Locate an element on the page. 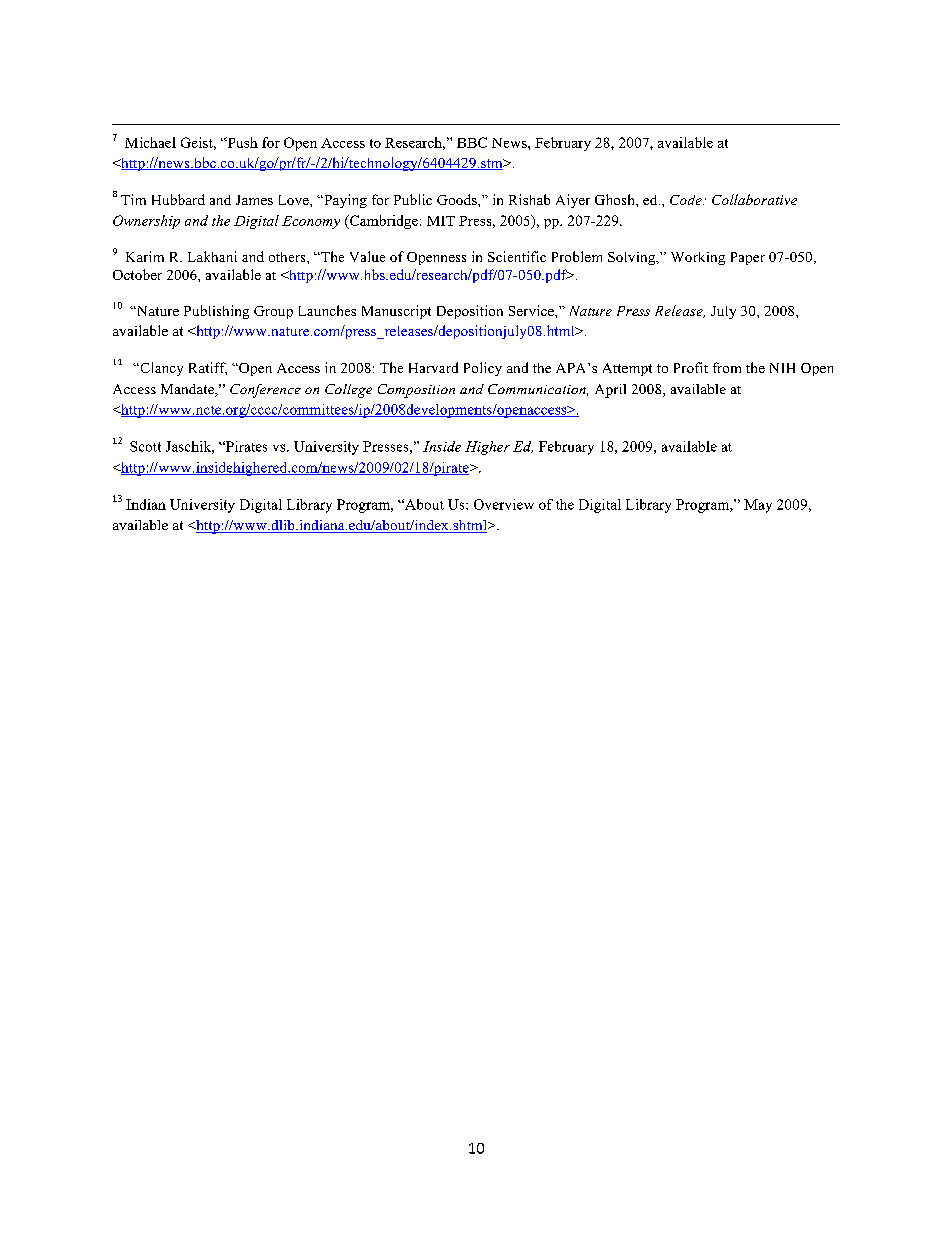  Overview is located at coordinates (504, 504).
